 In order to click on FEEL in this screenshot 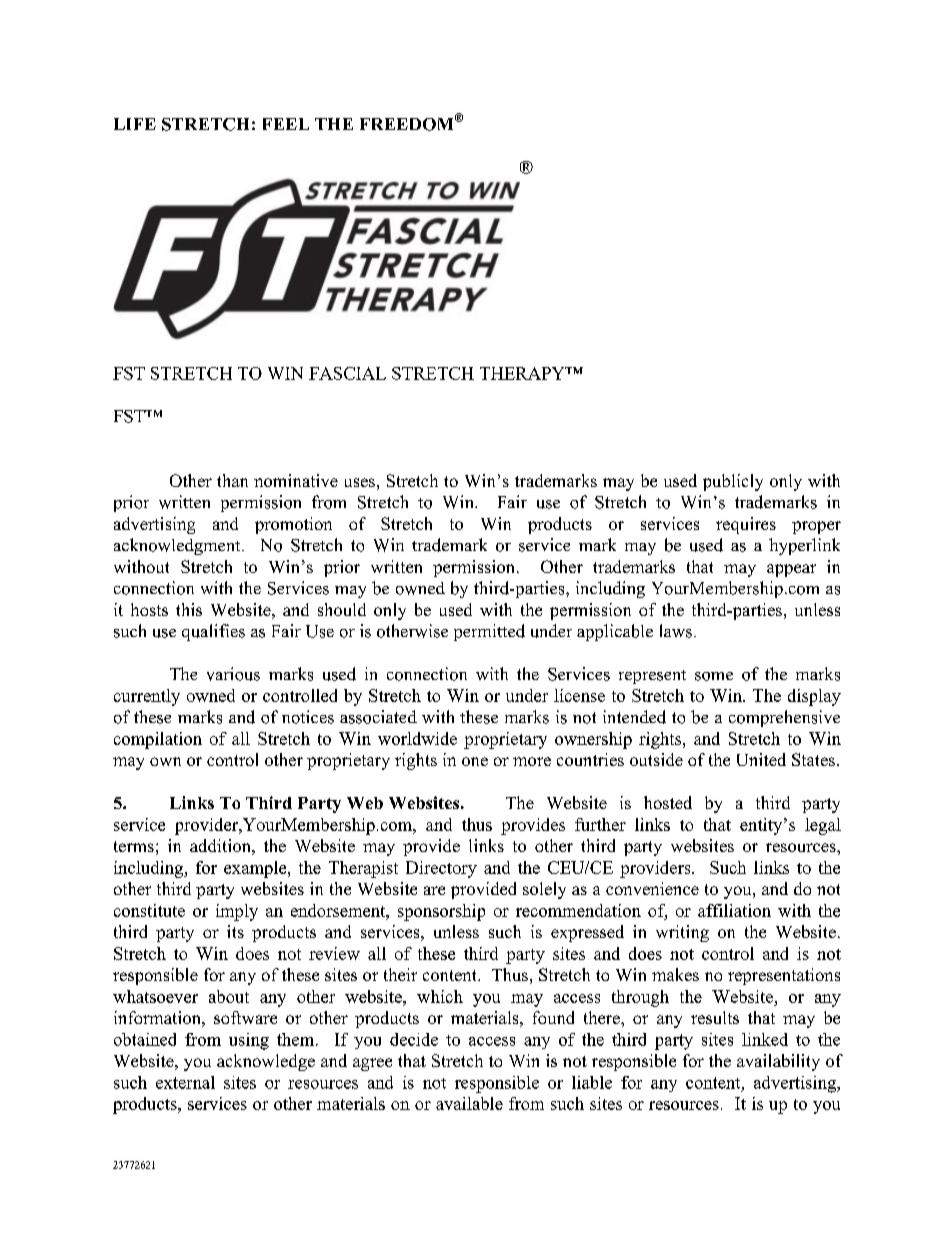, I will do `click(286, 124)`.
